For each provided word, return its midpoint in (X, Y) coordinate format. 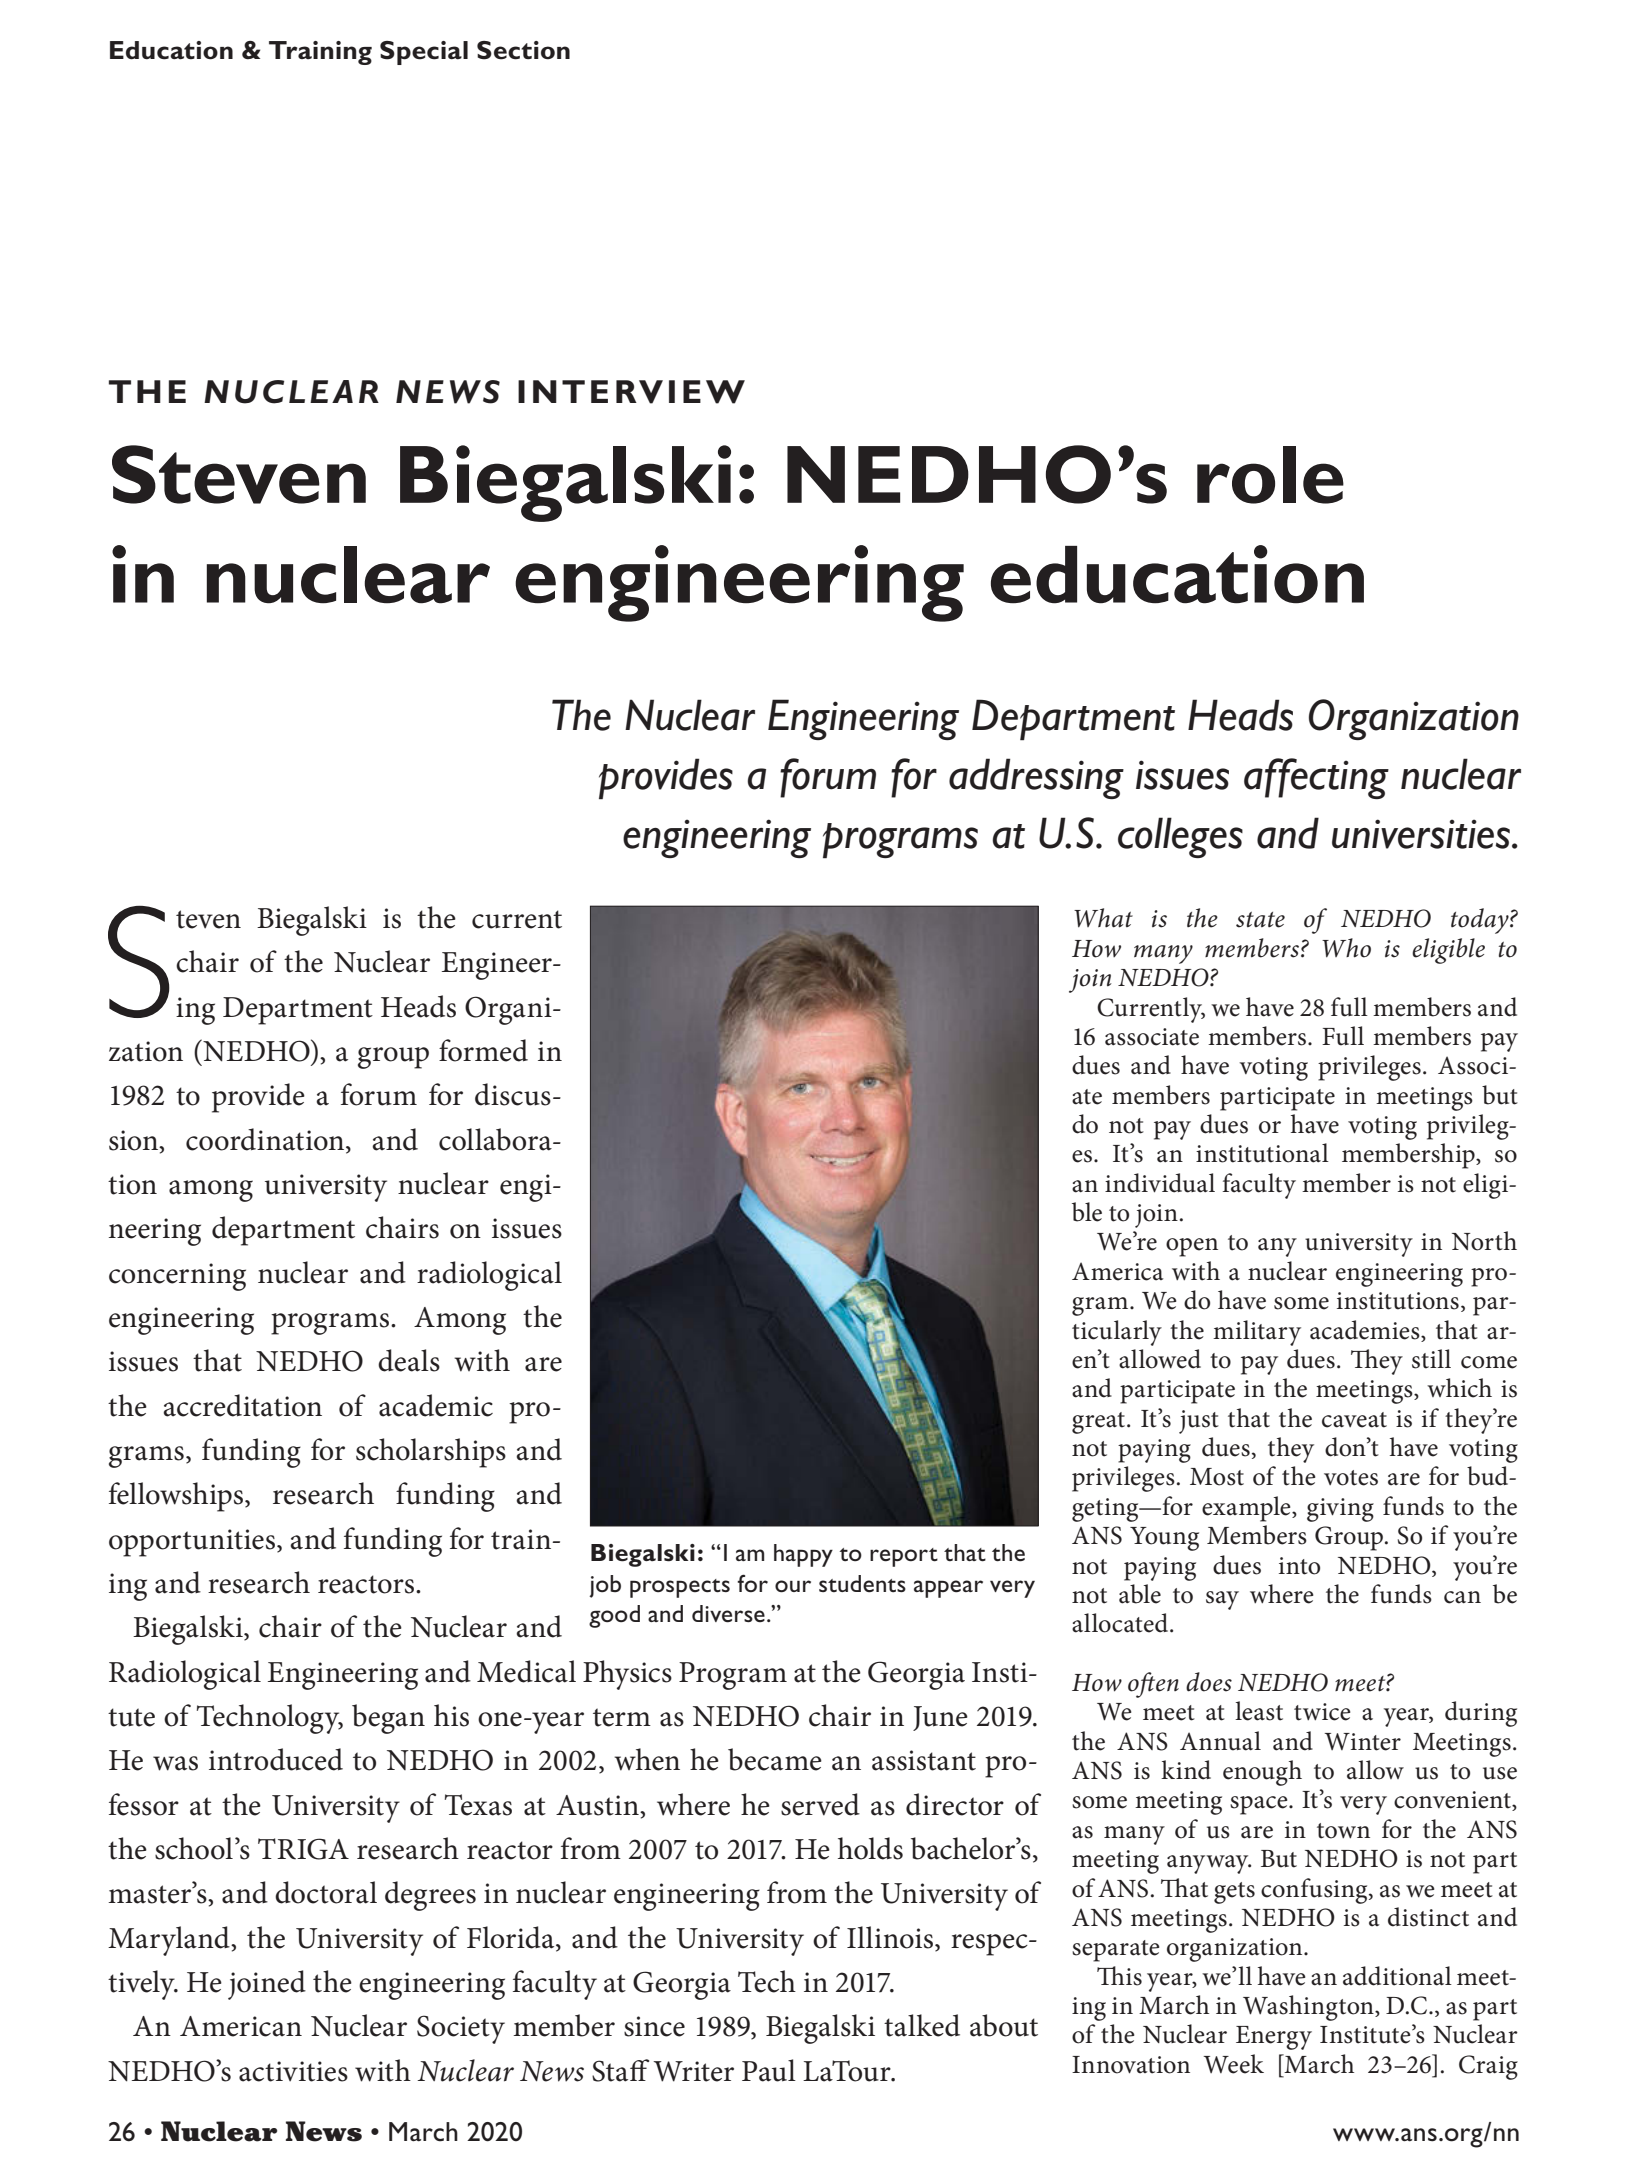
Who (1346, 948)
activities (293, 2071)
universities (1421, 834)
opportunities (192, 1543)
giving (1340, 1510)
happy (803, 1555)
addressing (1036, 778)
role (1270, 475)
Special (424, 53)
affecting (1316, 778)
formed (483, 1050)
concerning (177, 1277)
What (1103, 918)
